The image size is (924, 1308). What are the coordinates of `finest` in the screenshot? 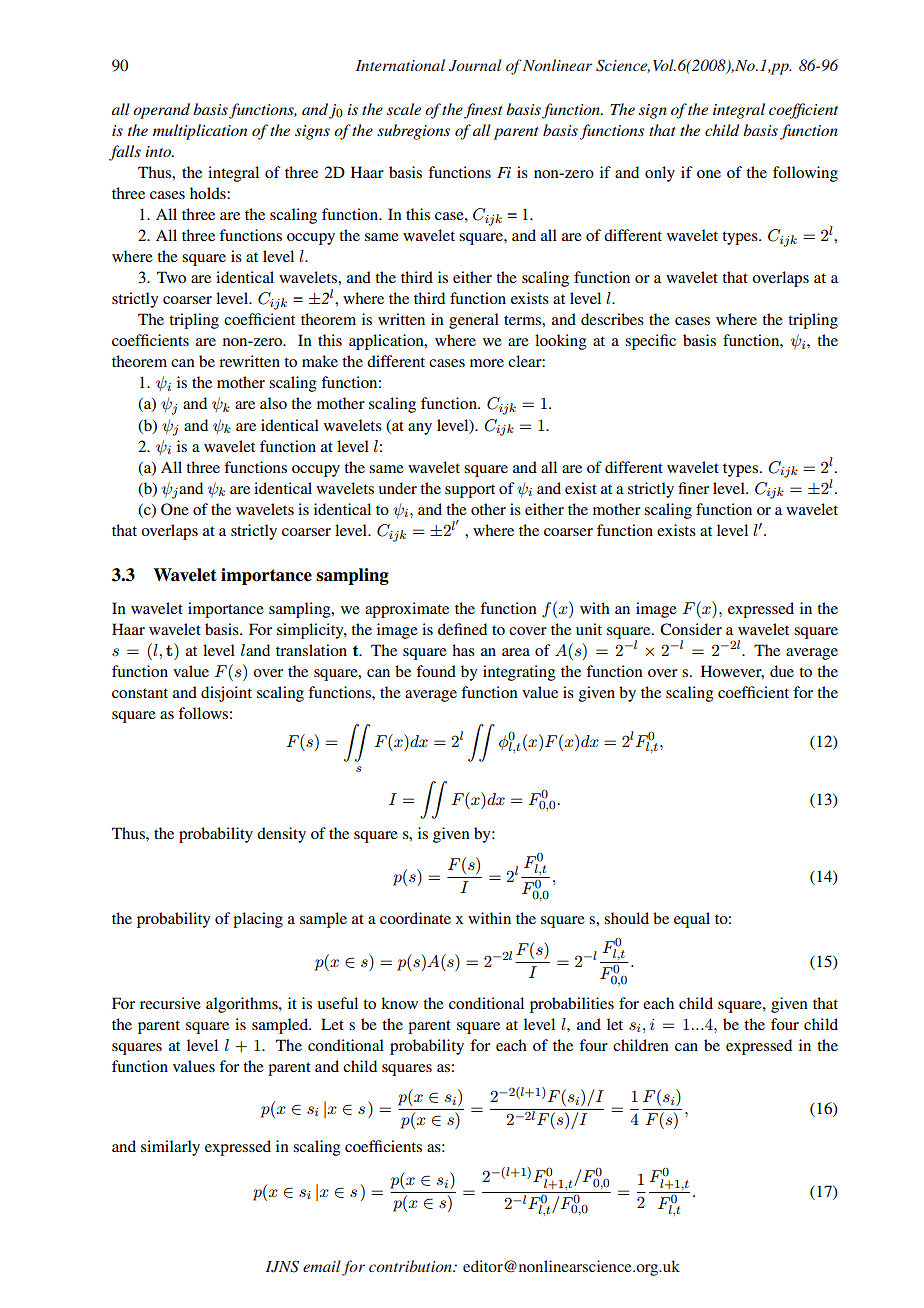 It's located at (483, 111).
